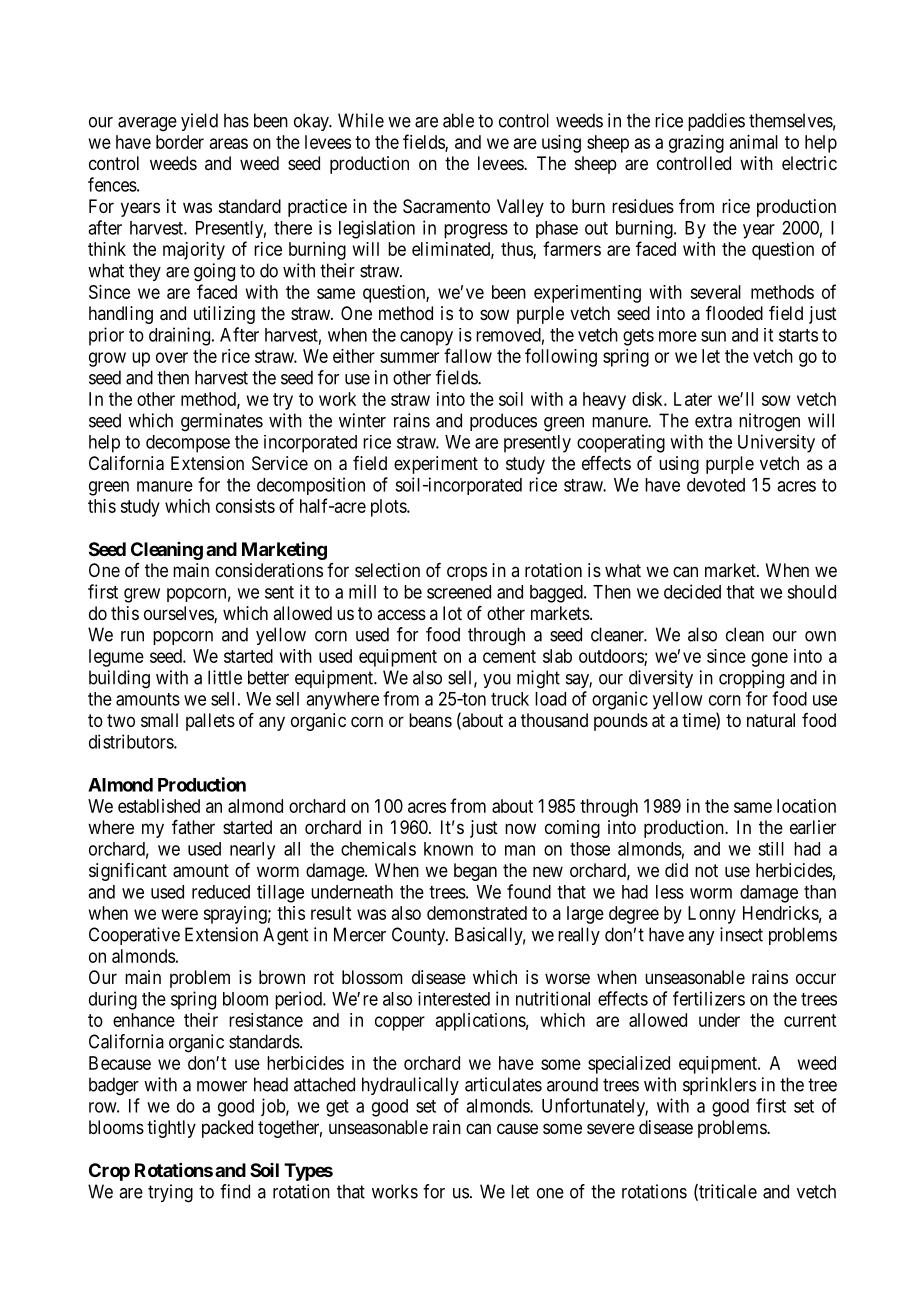  What do you see at coordinates (222, 422) in the document?
I see `germinates` at bounding box center [222, 422].
